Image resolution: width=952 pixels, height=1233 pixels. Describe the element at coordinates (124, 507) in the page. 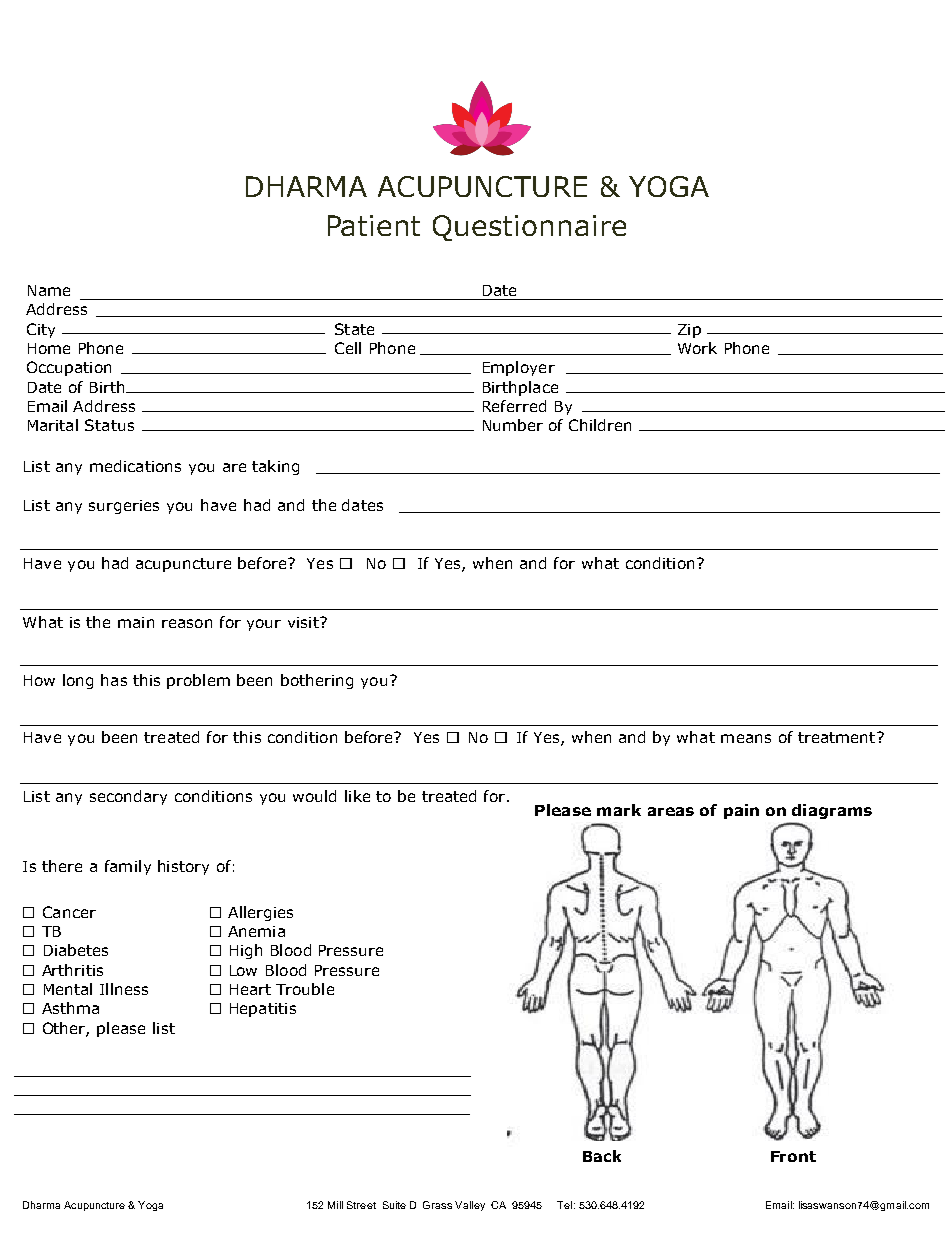

I see `surgeries` at that location.
